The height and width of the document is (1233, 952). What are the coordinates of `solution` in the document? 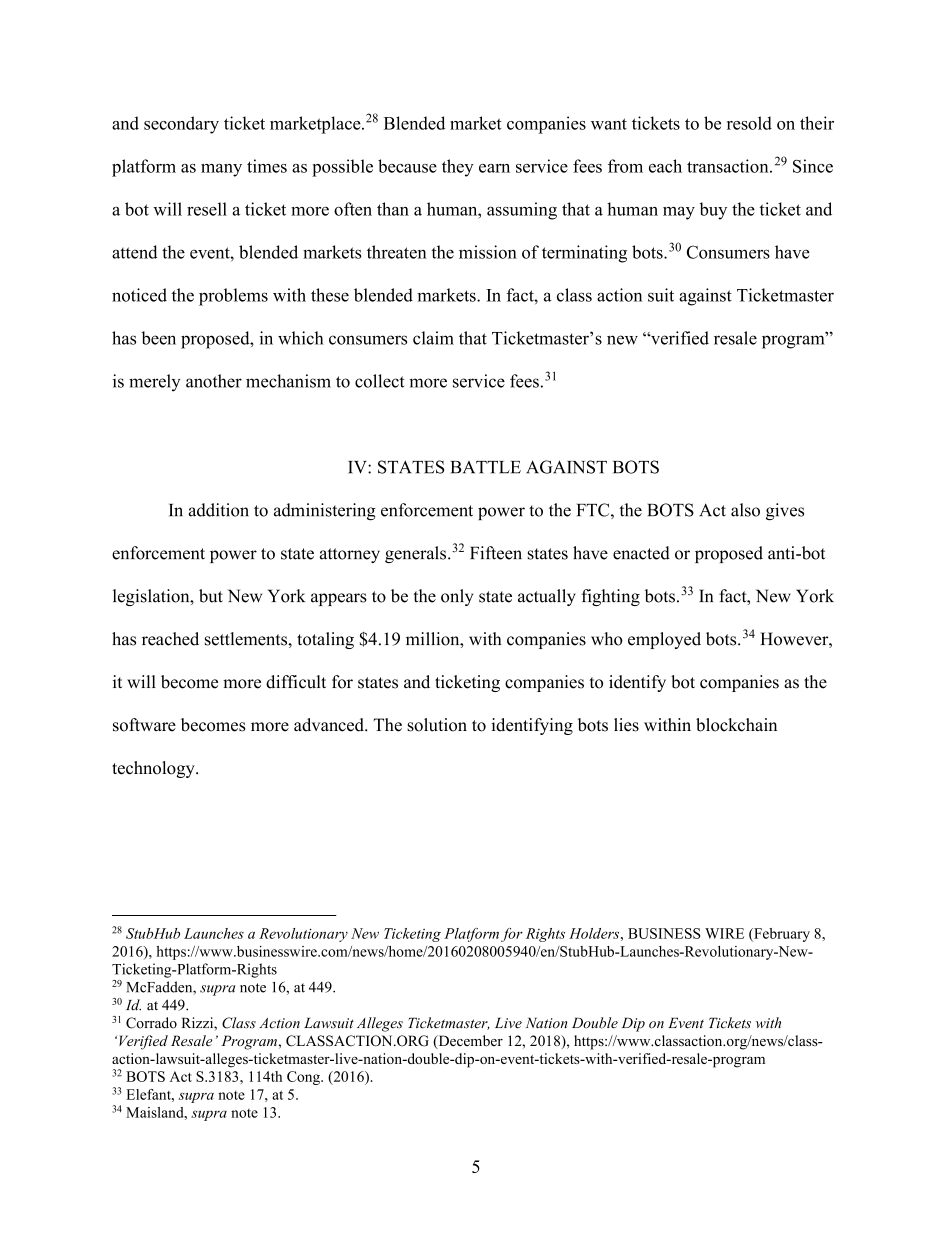 It's located at (437, 725).
